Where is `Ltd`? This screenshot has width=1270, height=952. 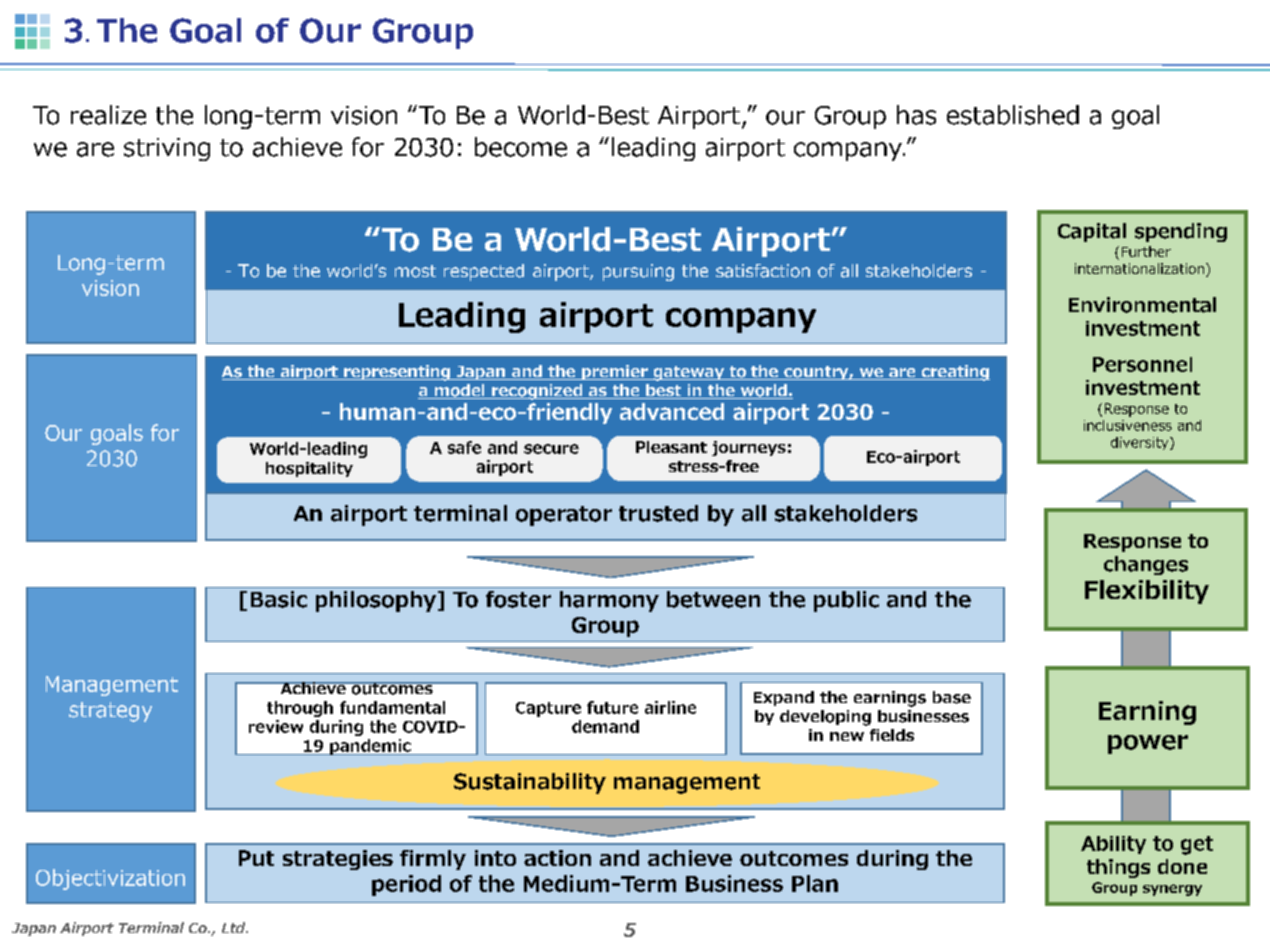 Ltd is located at coordinates (235, 927).
